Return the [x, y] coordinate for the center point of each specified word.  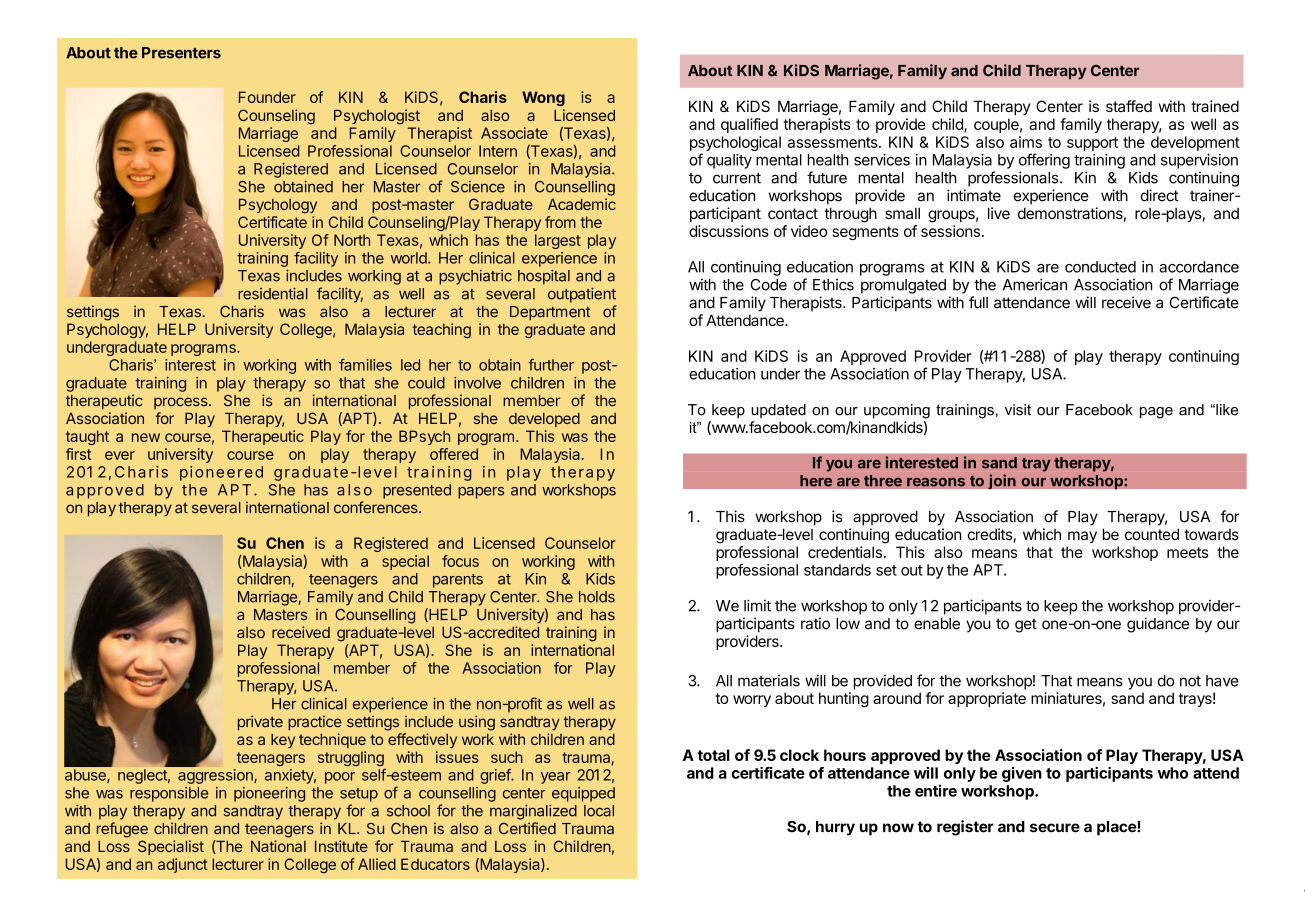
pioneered [221, 473]
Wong [543, 98]
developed [544, 420]
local [599, 811]
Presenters [181, 53]
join [1002, 482]
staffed [1129, 106]
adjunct [183, 865]
